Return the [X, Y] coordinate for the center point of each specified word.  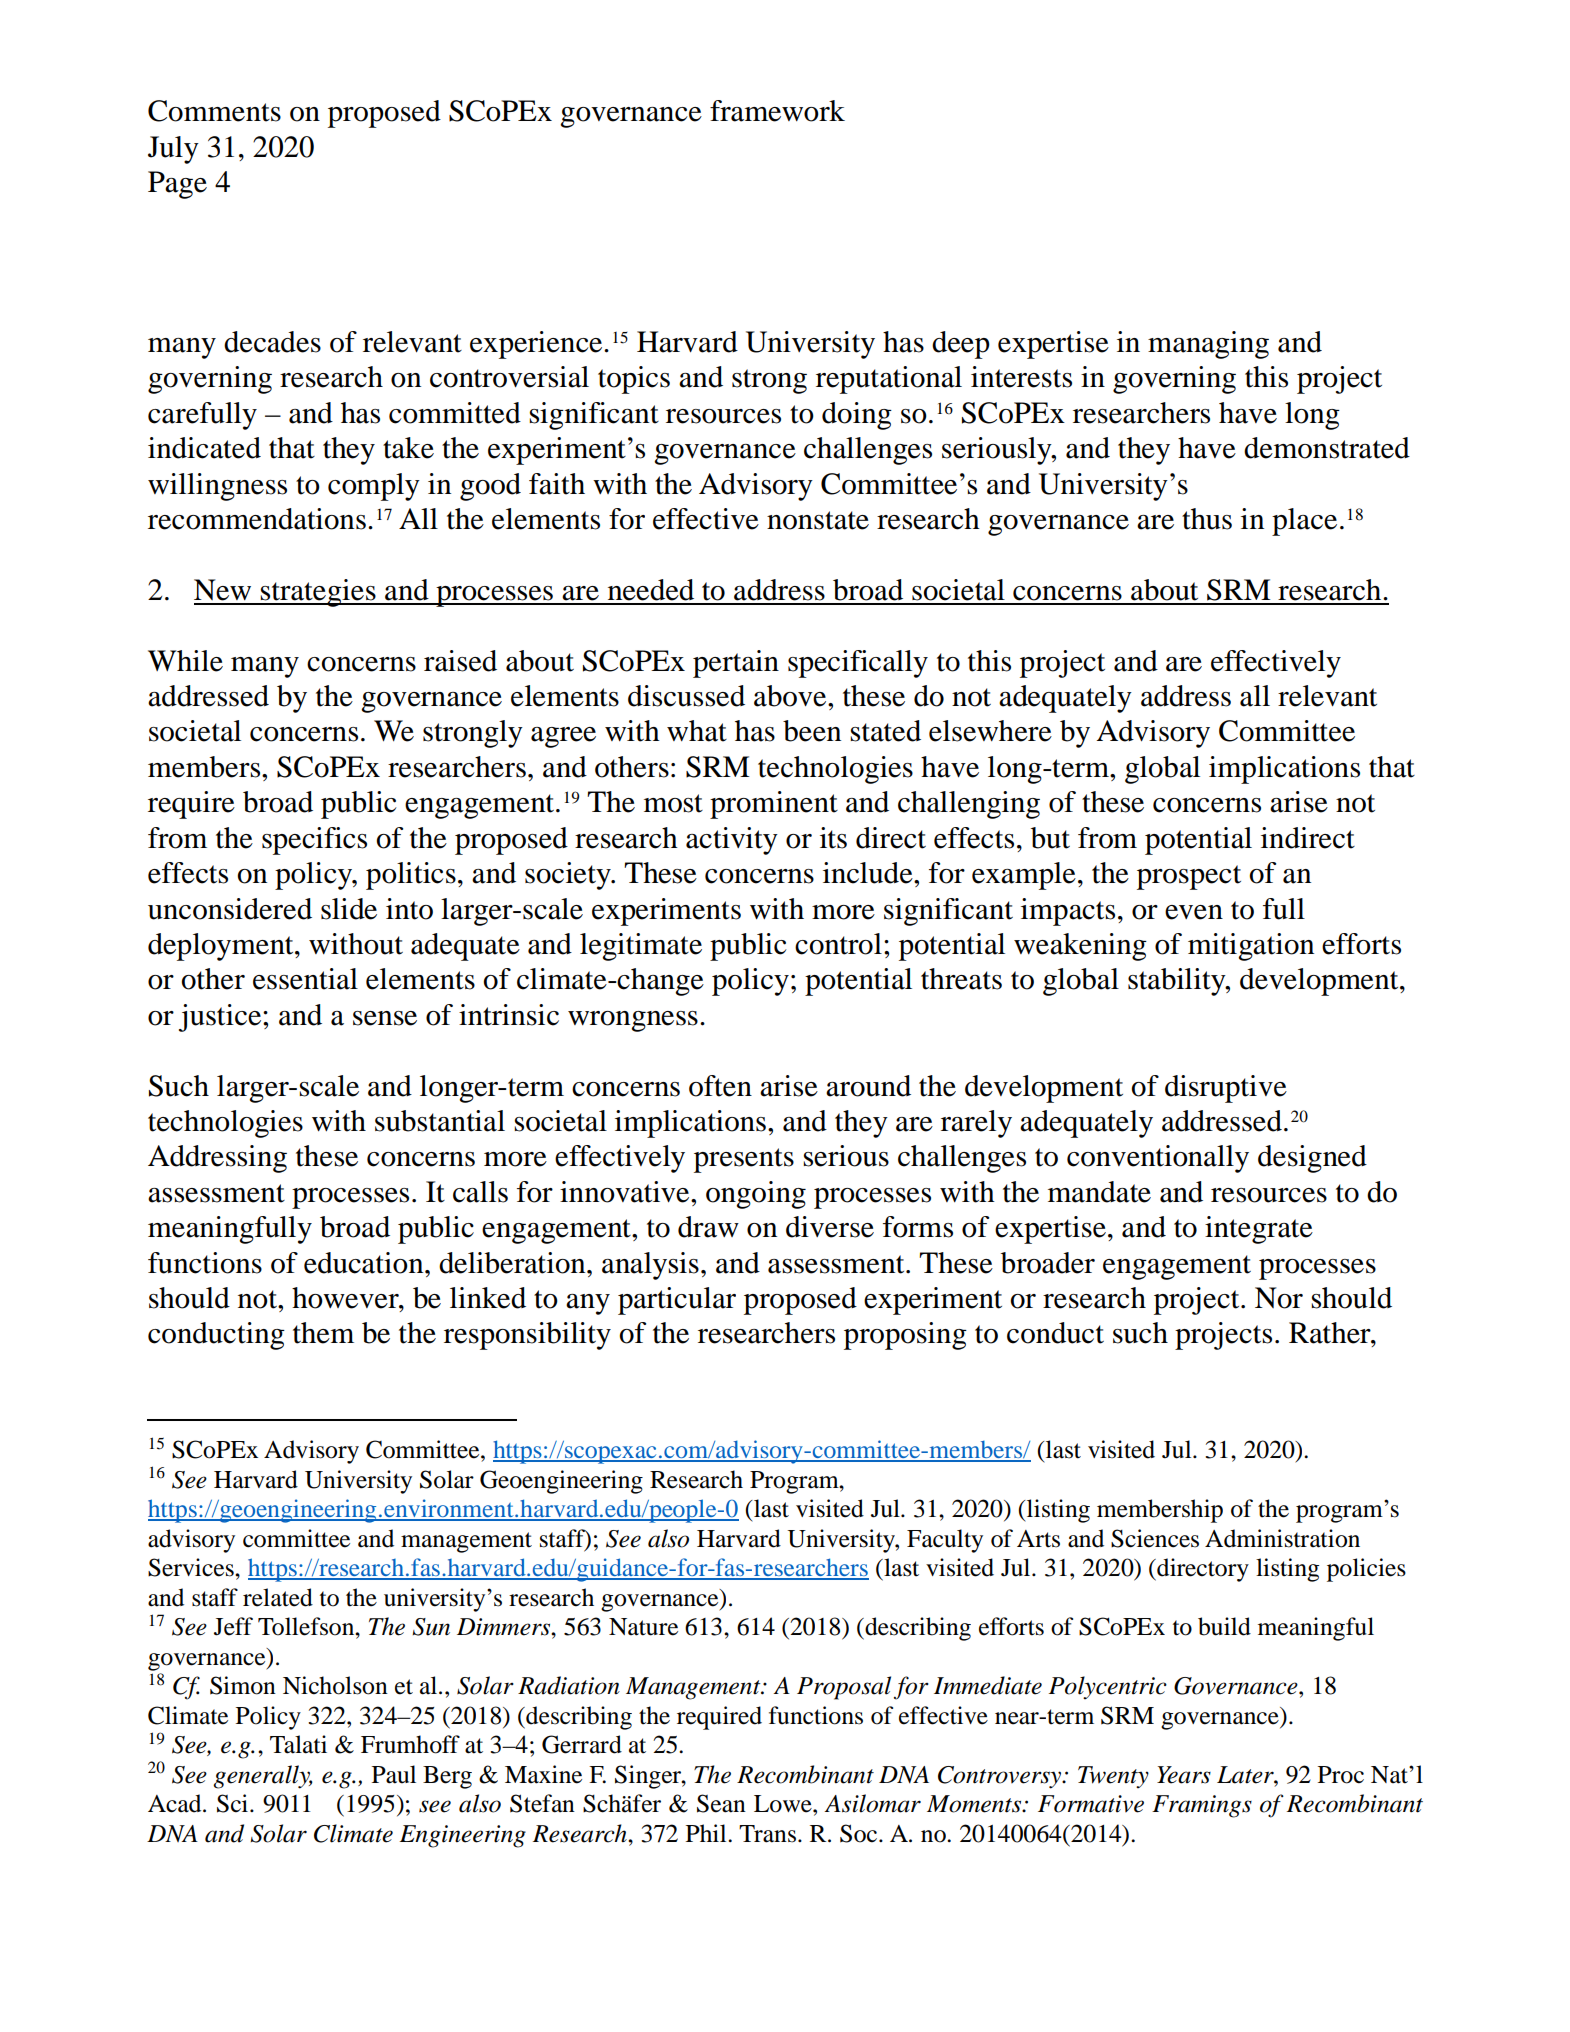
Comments [214, 111]
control [838, 944]
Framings [1202, 1806]
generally [263, 1777]
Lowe [784, 1804]
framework [777, 111]
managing [1208, 345]
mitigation [1251, 947]
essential [305, 979]
